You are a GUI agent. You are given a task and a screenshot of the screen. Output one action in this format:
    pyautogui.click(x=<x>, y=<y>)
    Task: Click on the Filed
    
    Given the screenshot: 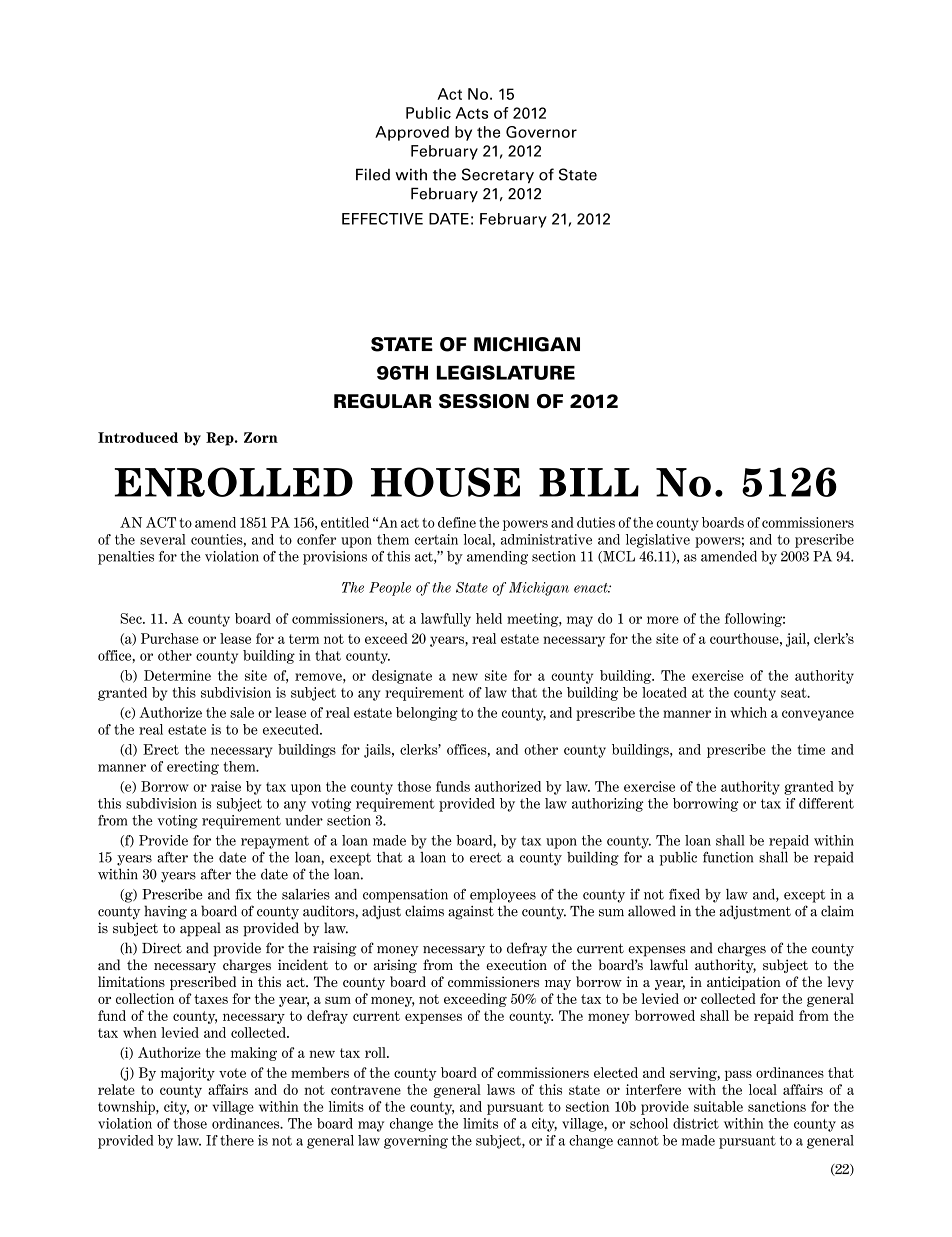 What is the action you would take?
    pyautogui.click(x=373, y=174)
